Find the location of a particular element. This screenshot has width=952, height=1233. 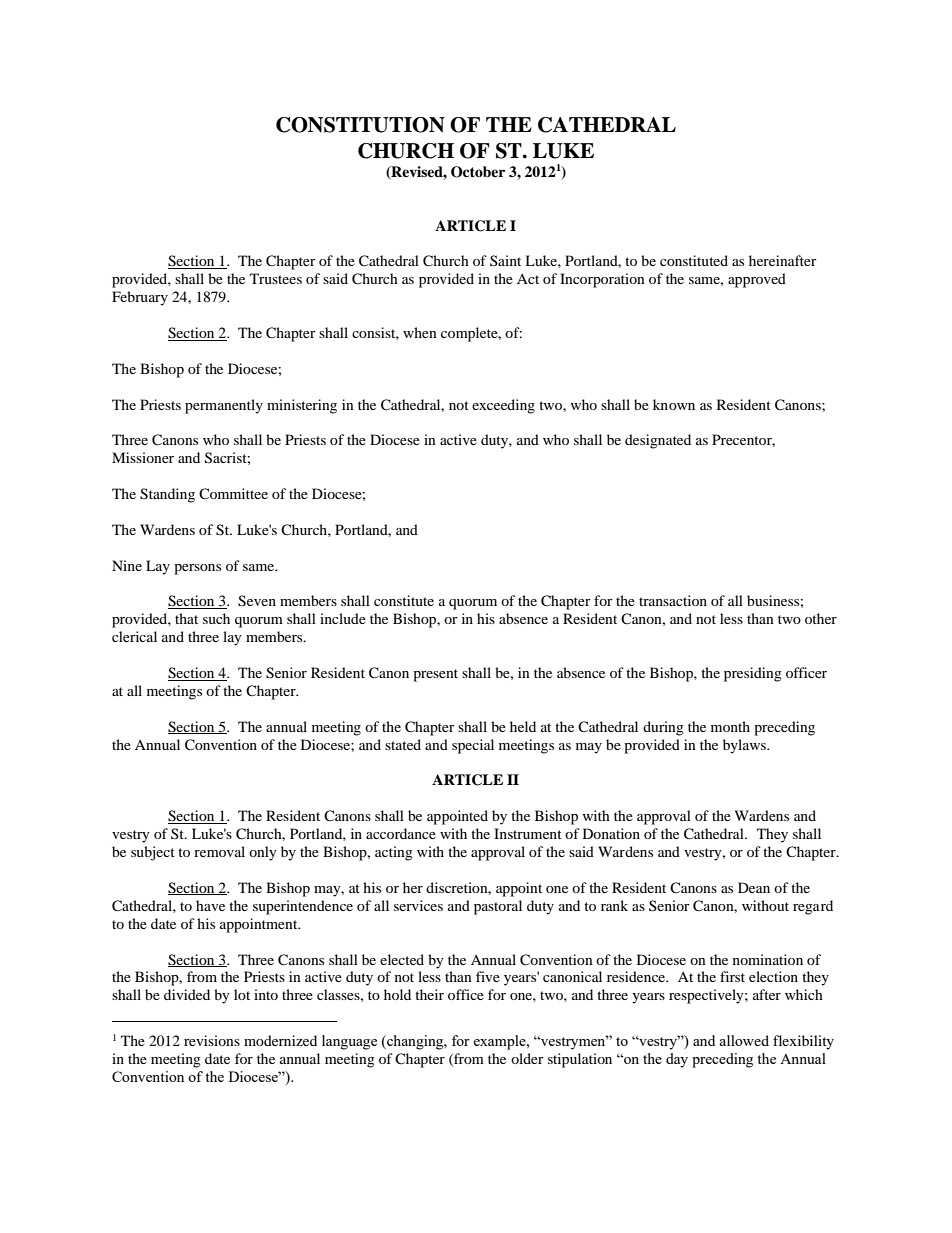

such is located at coordinates (216, 618).
